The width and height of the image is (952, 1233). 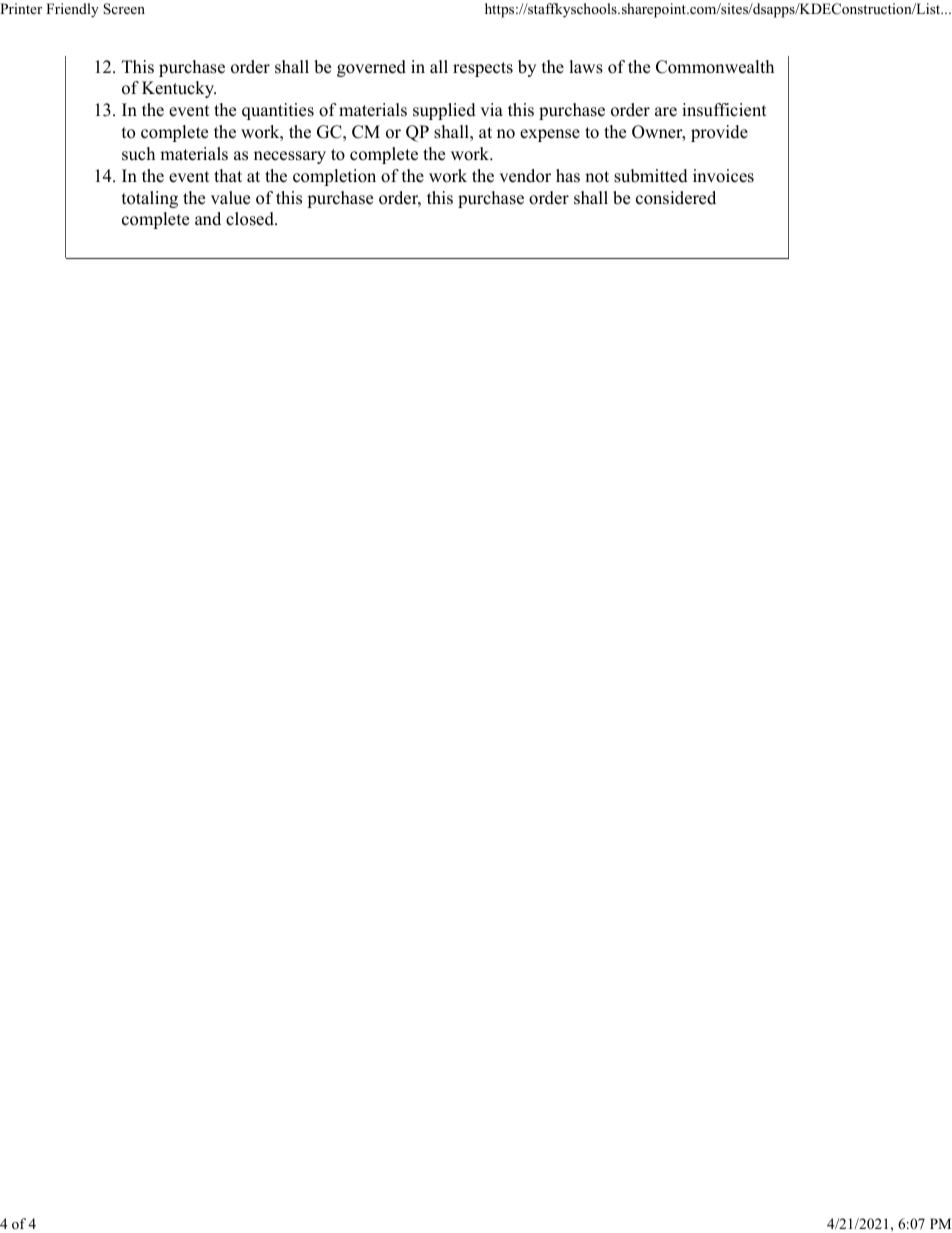 What do you see at coordinates (72, 10) in the image?
I see `Friendly` at bounding box center [72, 10].
